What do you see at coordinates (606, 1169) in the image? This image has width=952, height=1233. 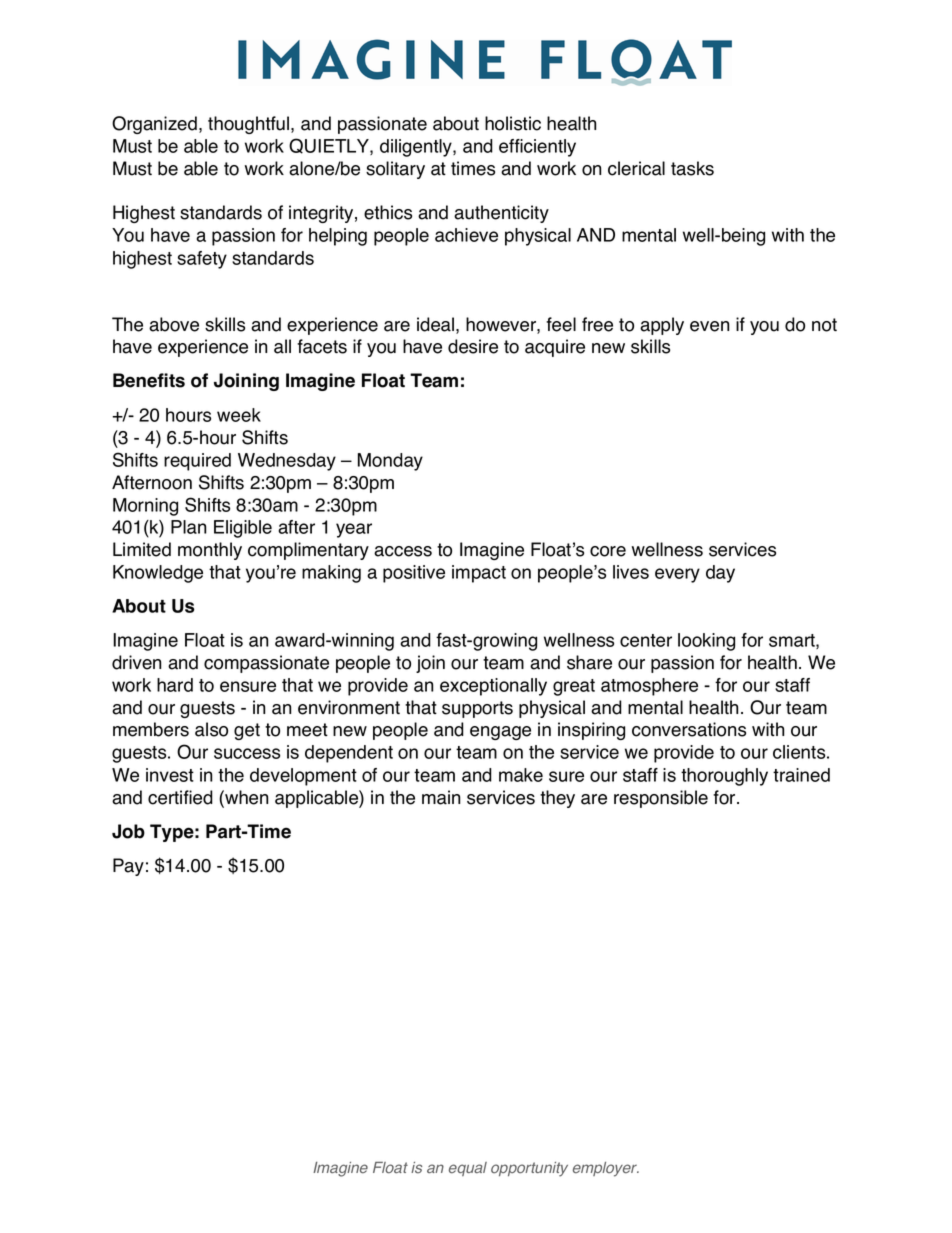 I see `employer` at bounding box center [606, 1169].
